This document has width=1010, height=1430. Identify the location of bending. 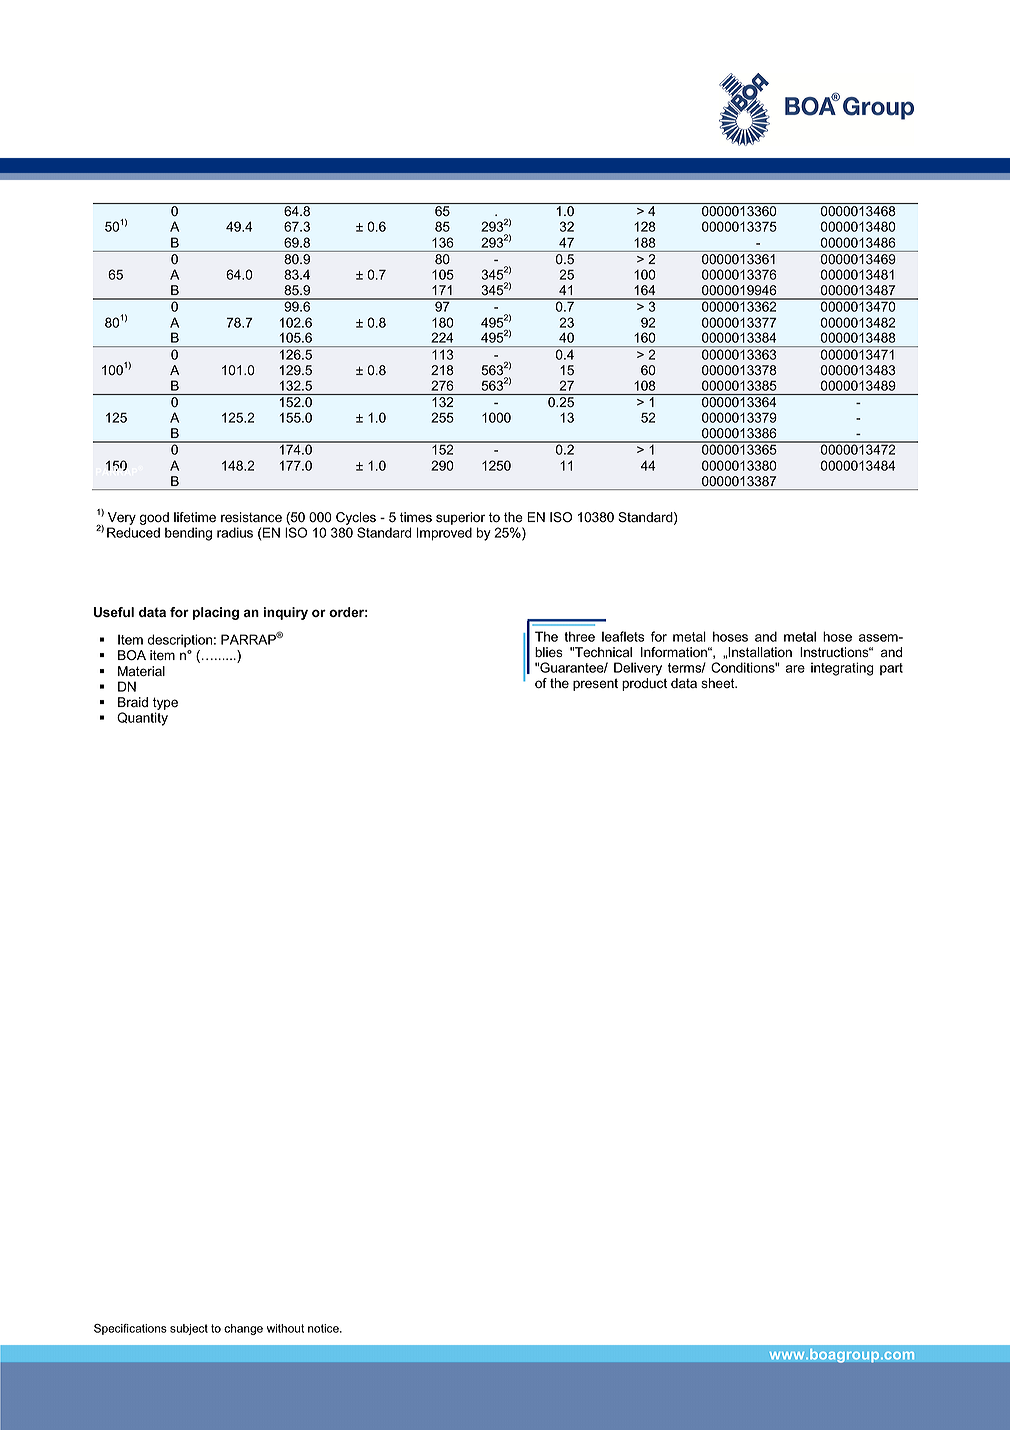
(188, 534).
